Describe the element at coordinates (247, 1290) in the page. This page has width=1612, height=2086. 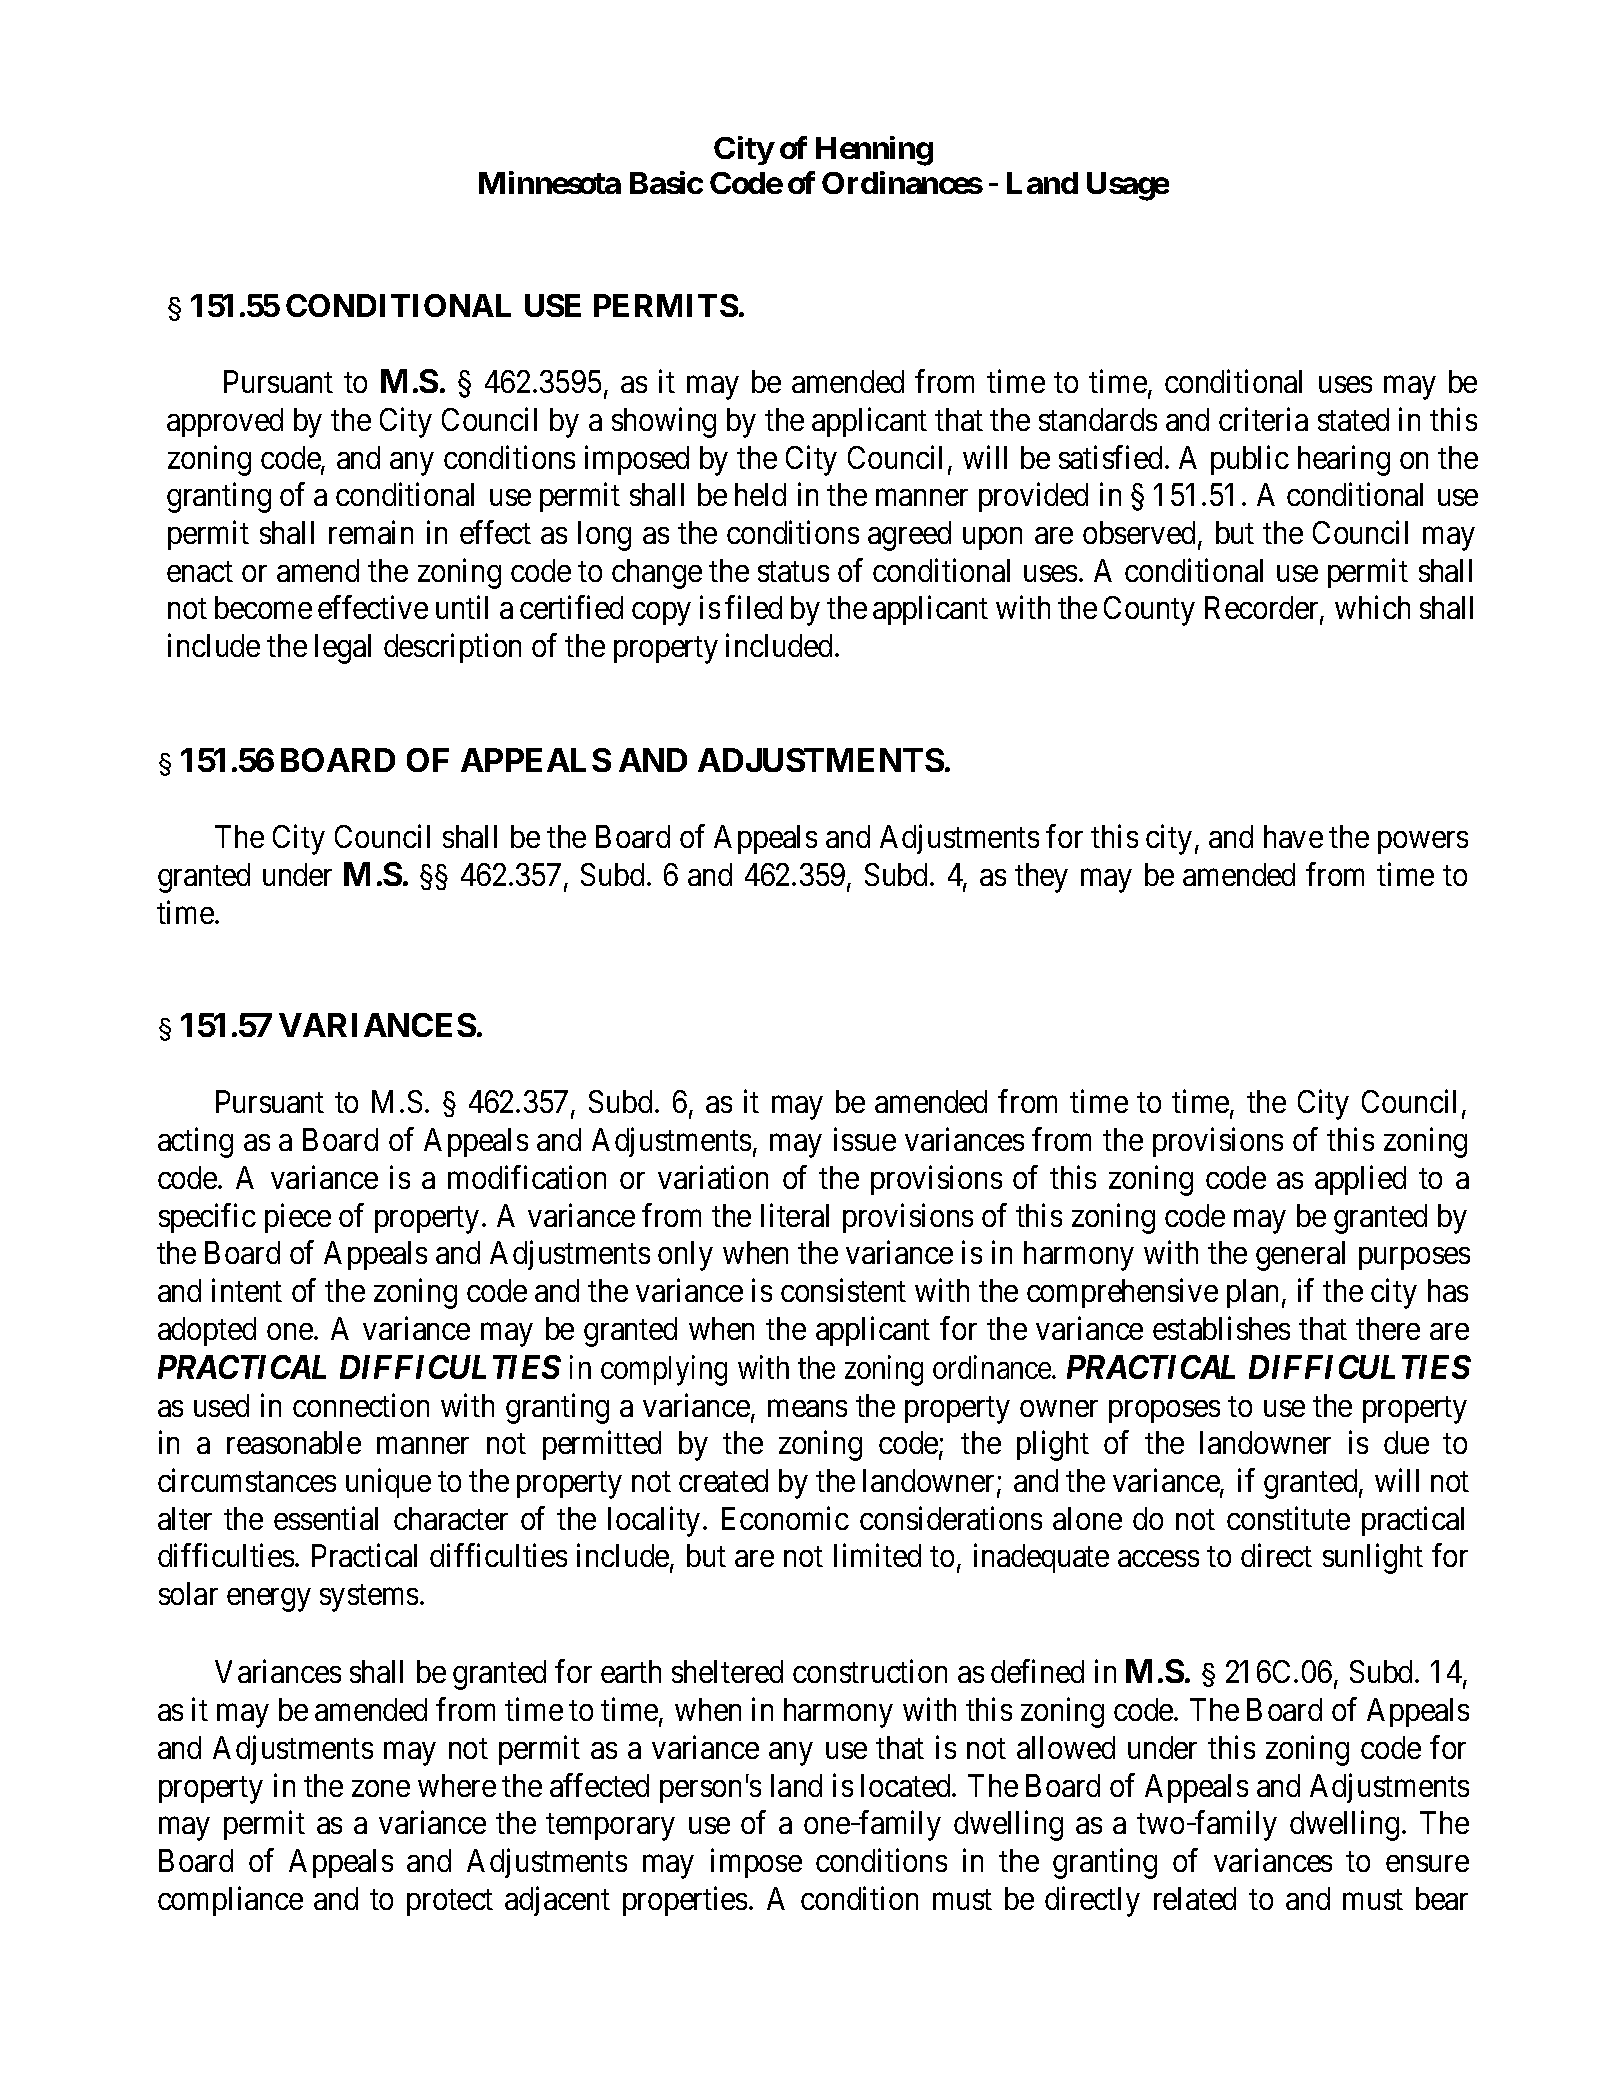
I see `intent` at that location.
